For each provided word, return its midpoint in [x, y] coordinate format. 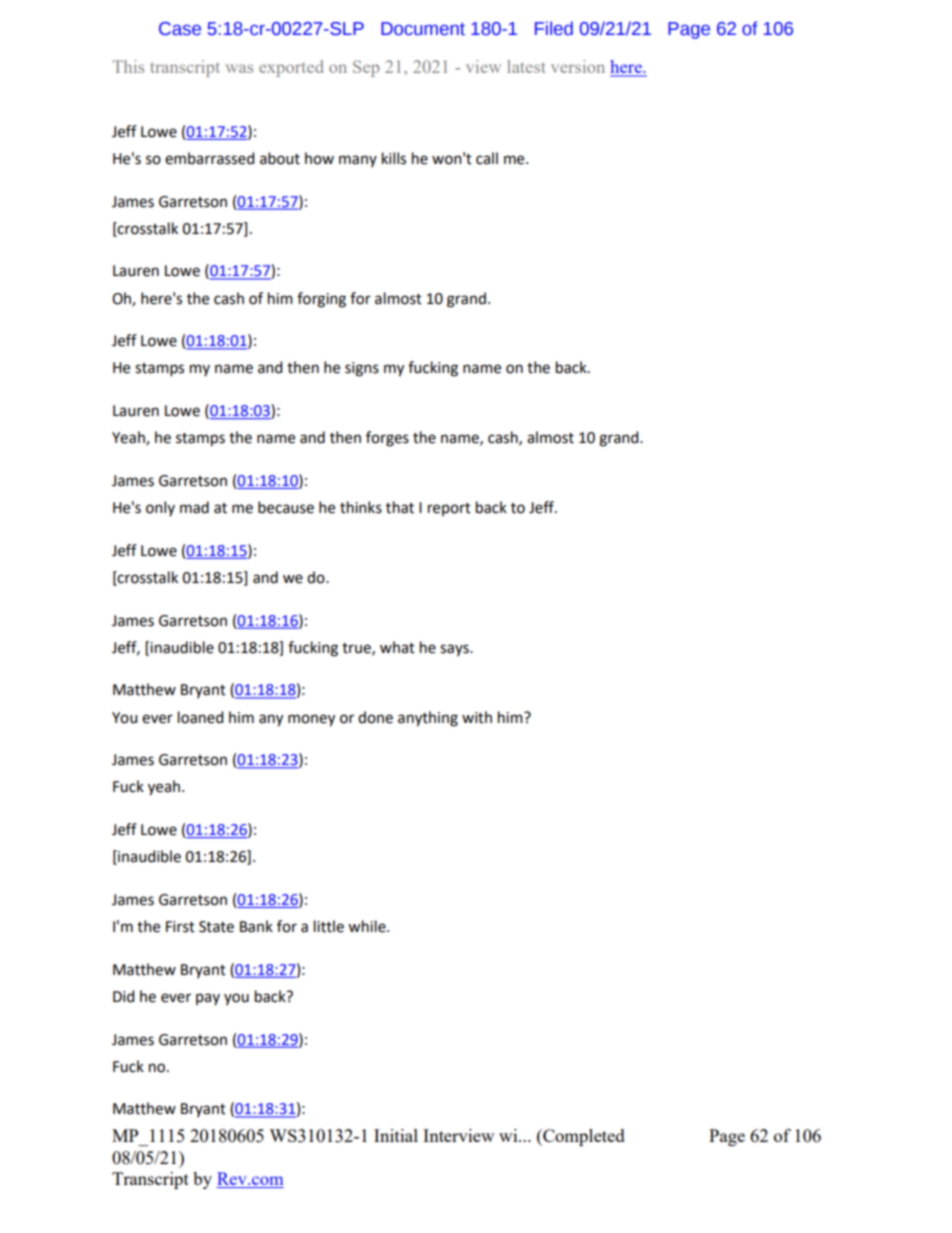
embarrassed [209, 158]
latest [526, 66]
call [487, 158]
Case [180, 29]
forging [321, 300]
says [455, 650]
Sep [366, 68]
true [357, 649]
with [477, 717]
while [368, 926]
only [160, 508]
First [180, 927]
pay [208, 999]
